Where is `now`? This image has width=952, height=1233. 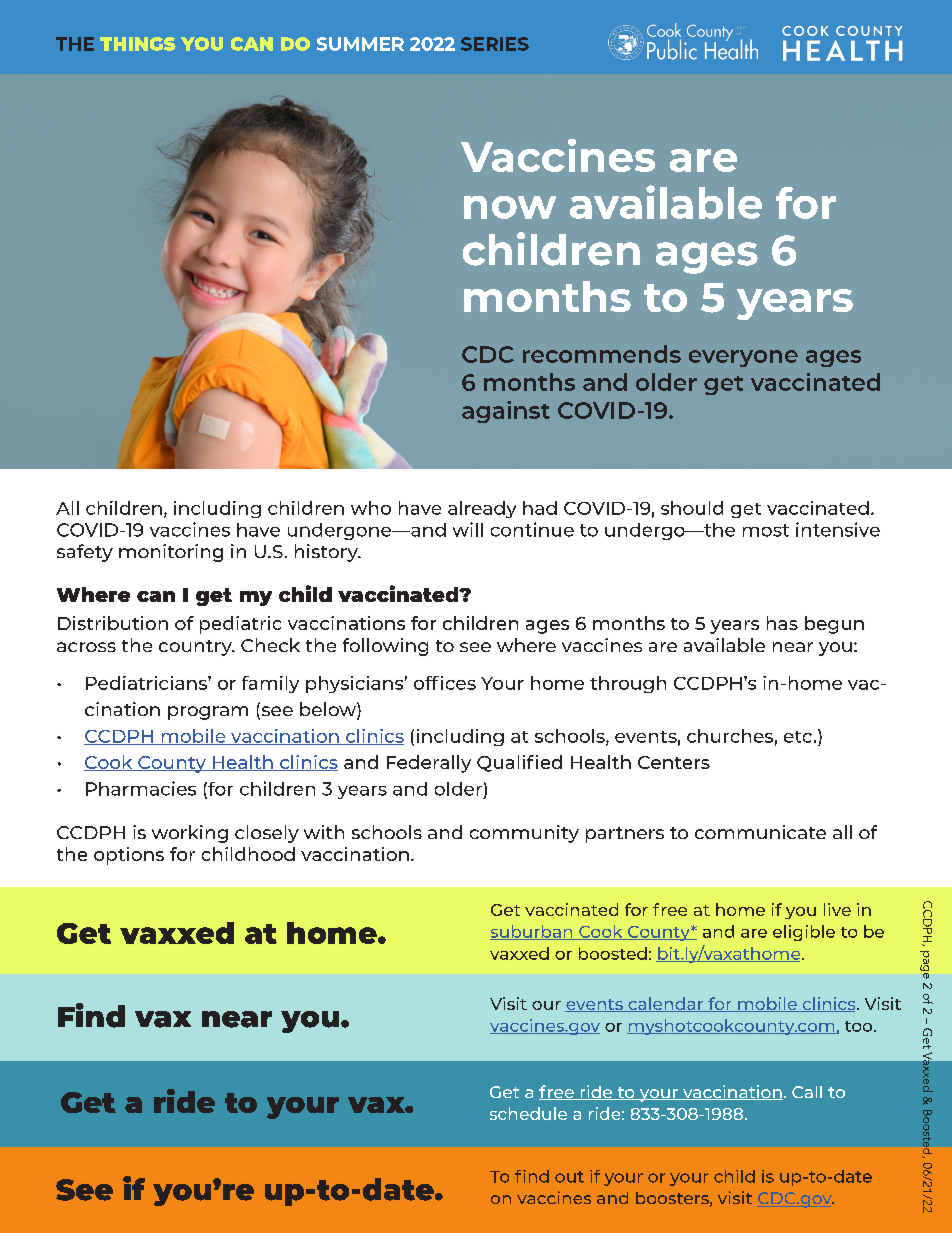 now is located at coordinates (510, 207).
